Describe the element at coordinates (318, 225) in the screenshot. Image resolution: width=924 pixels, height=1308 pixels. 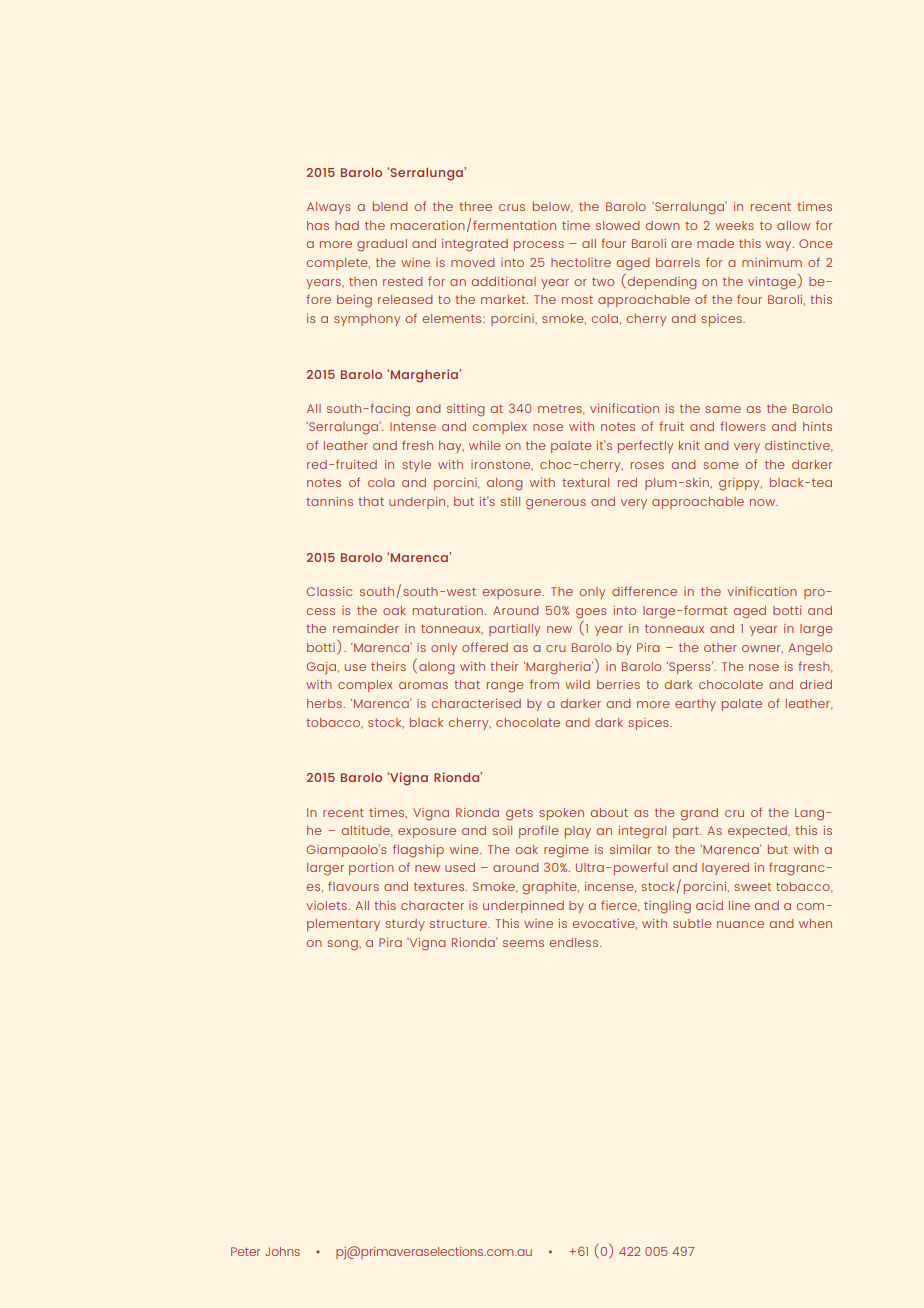
I see `has` at that location.
